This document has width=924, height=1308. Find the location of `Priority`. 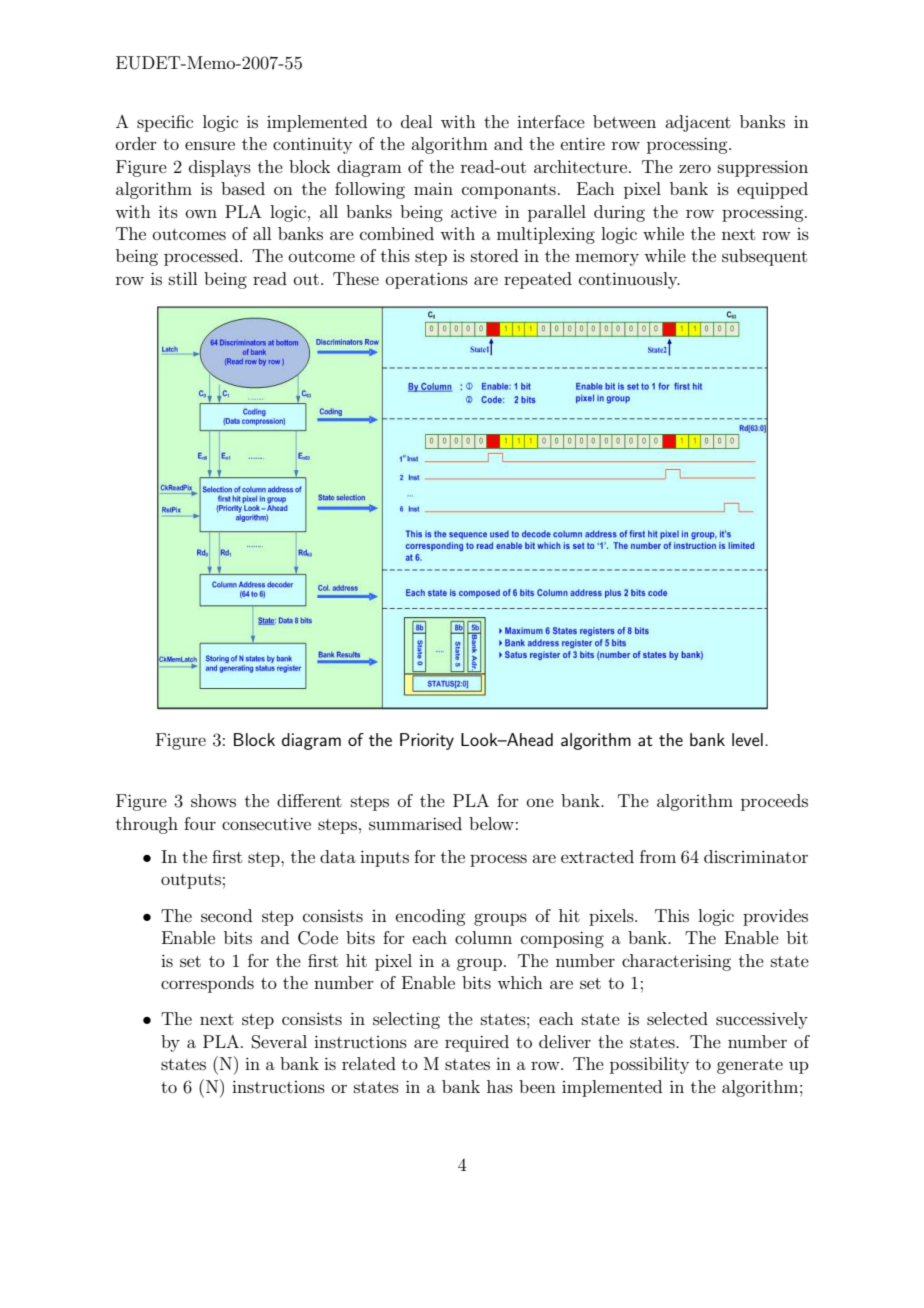

Priority is located at coordinates (427, 741).
